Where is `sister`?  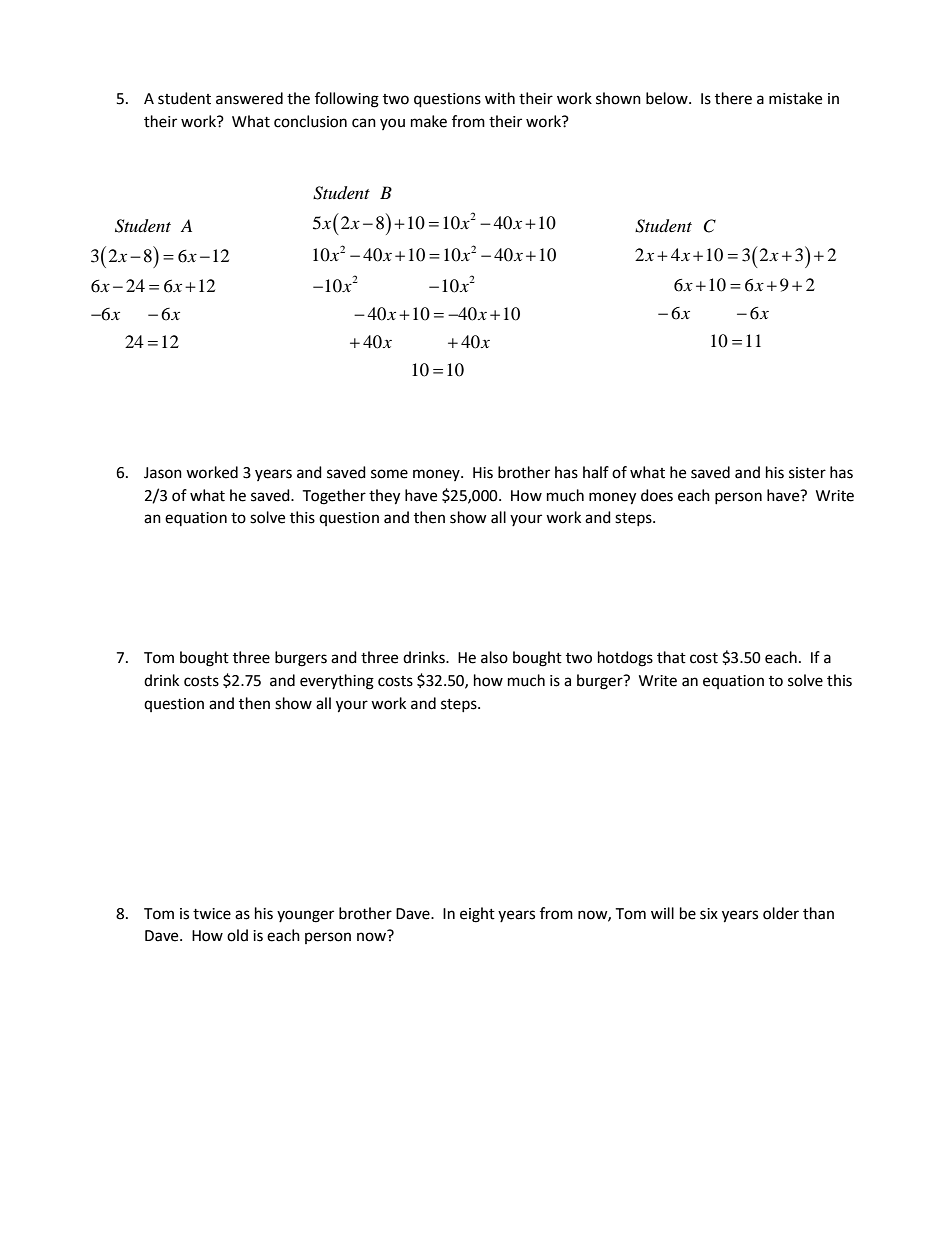 sister is located at coordinates (807, 473).
